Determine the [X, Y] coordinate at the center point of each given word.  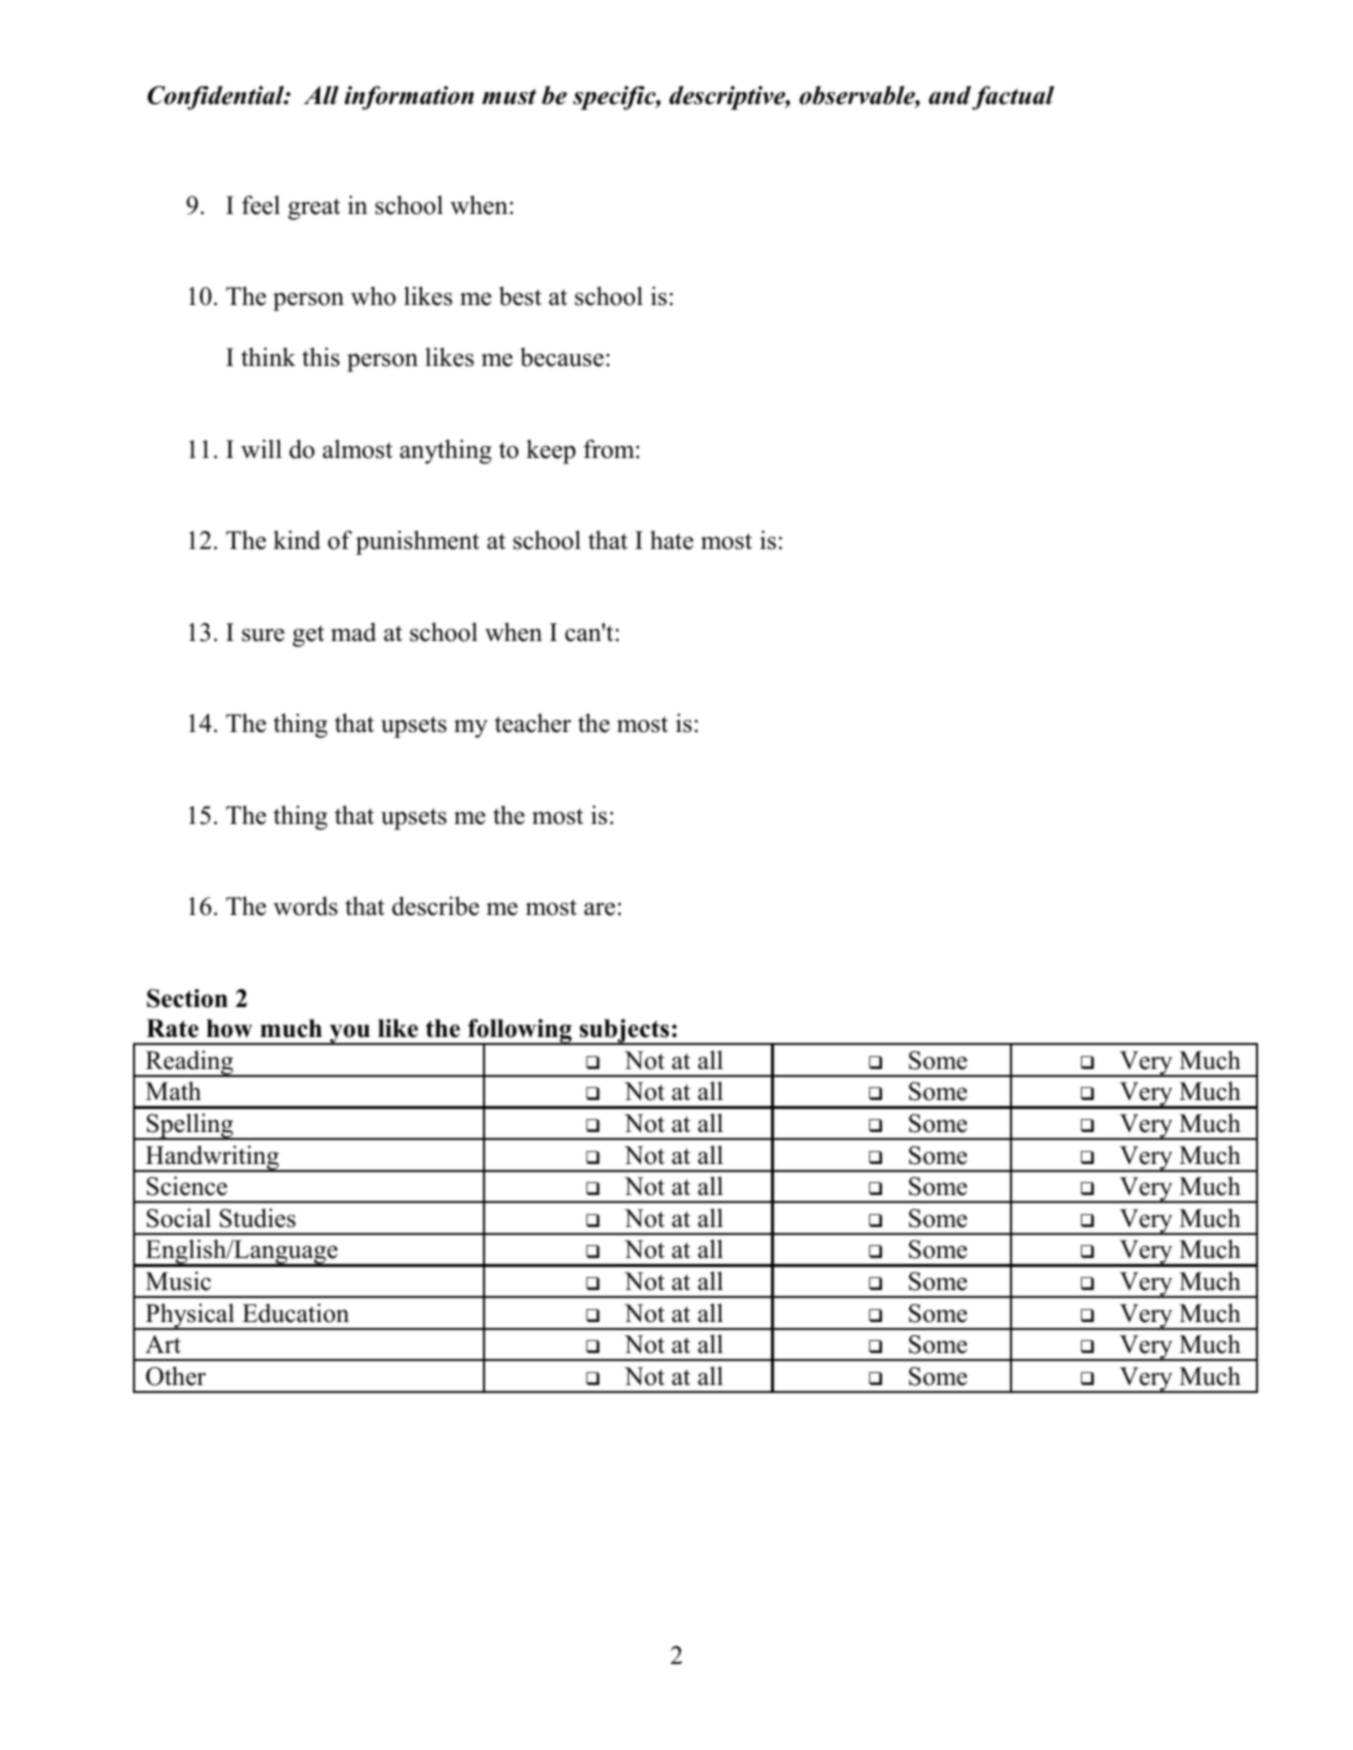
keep [551, 451]
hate [671, 540]
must [509, 97]
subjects [624, 1032]
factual [1013, 98]
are [599, 909]
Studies [258, 1218]
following [520, 1032]
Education [295, 1313]
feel [261, 205]
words [305, 906]
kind [297, 540]
